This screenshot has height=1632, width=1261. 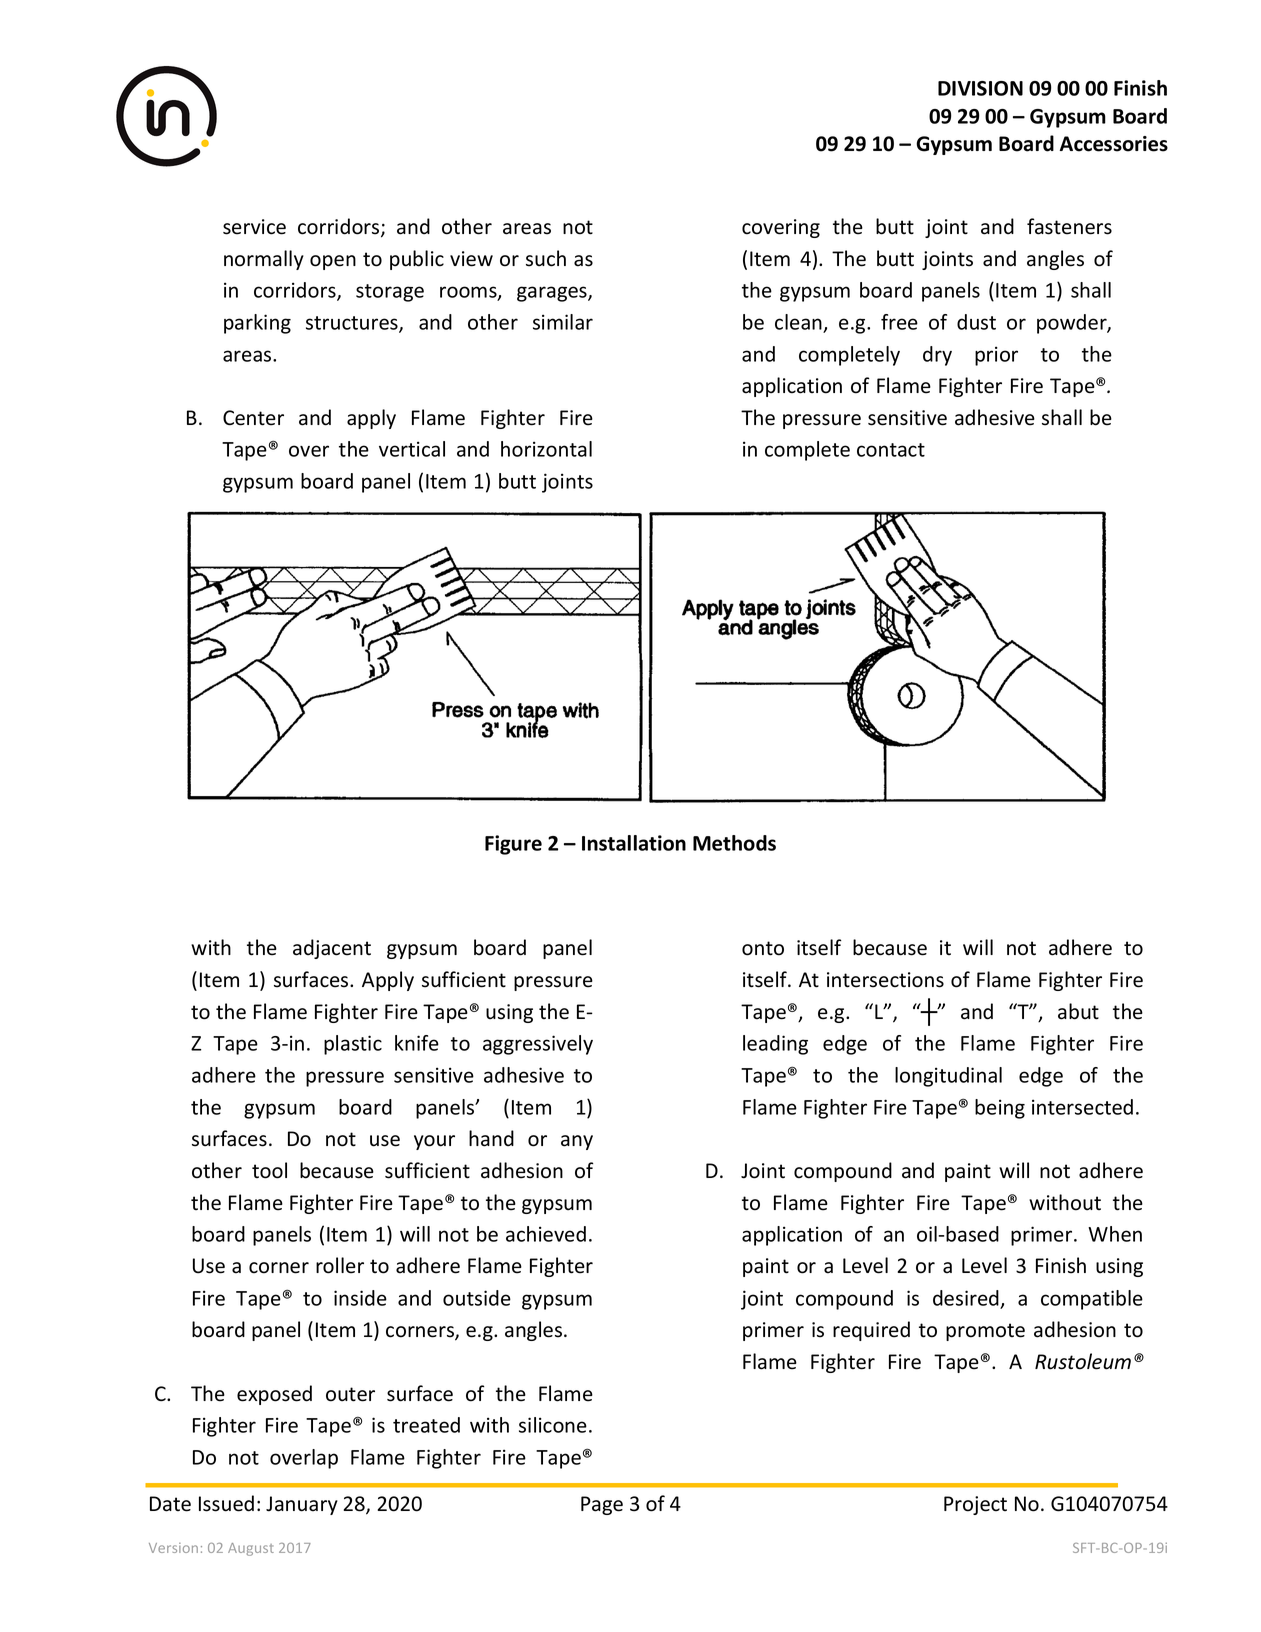 What do you see at coordinates (634, 843) in the screenshot?
I see `Installation` at bounding box center [634, 843].
